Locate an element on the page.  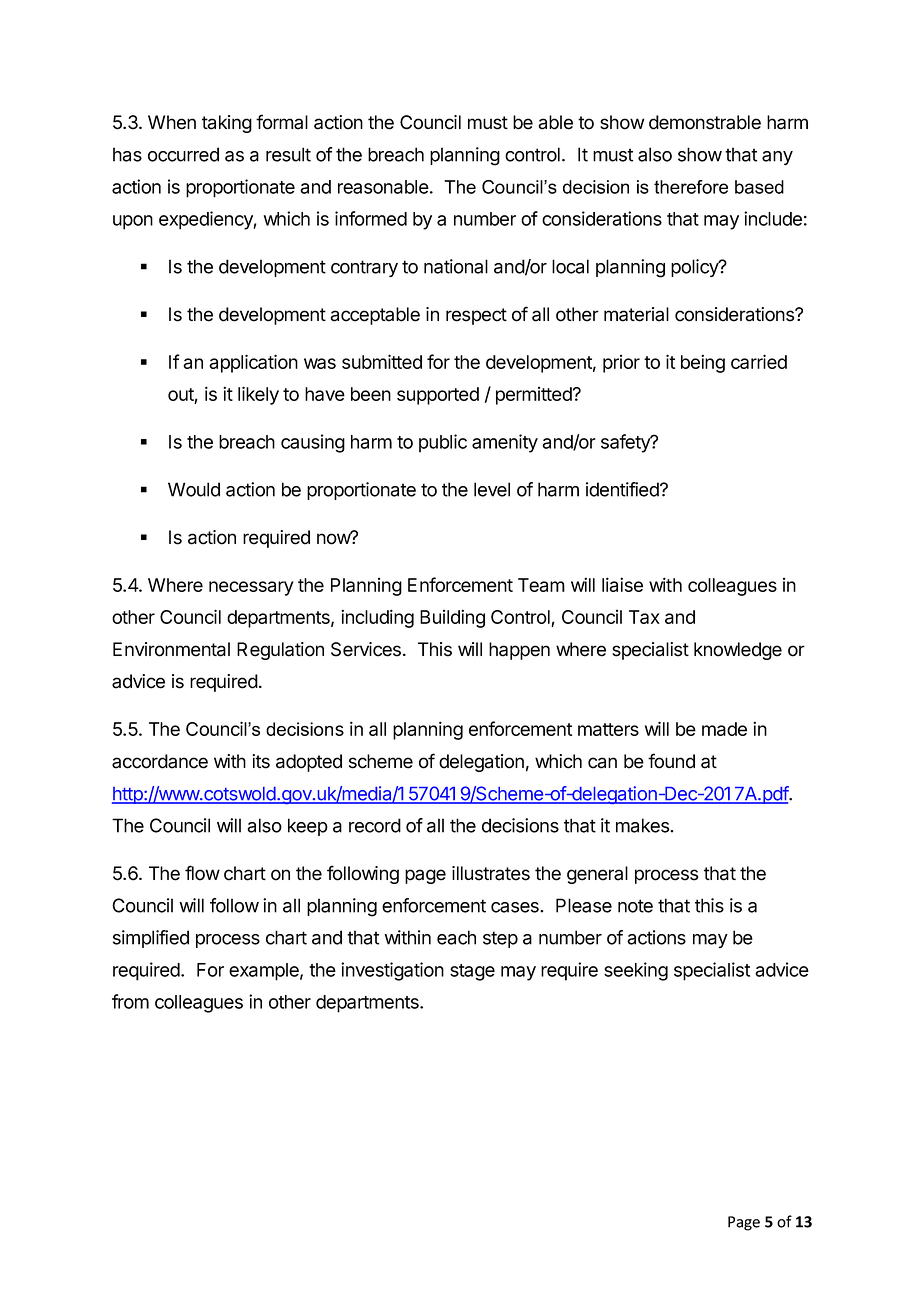
occurred is located at coordinates (183, 154).
